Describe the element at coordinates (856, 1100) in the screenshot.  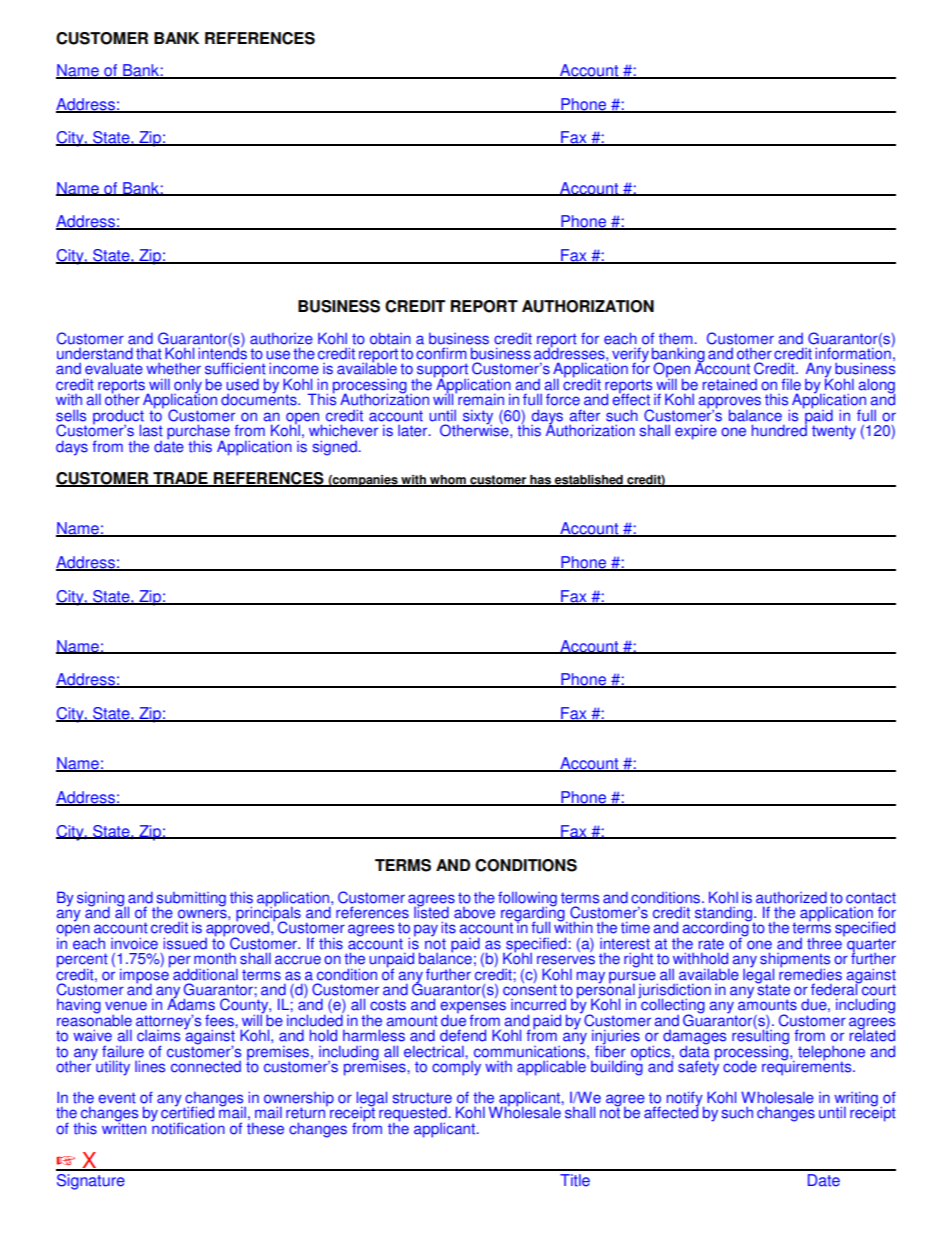
I see `writing` at that location.
